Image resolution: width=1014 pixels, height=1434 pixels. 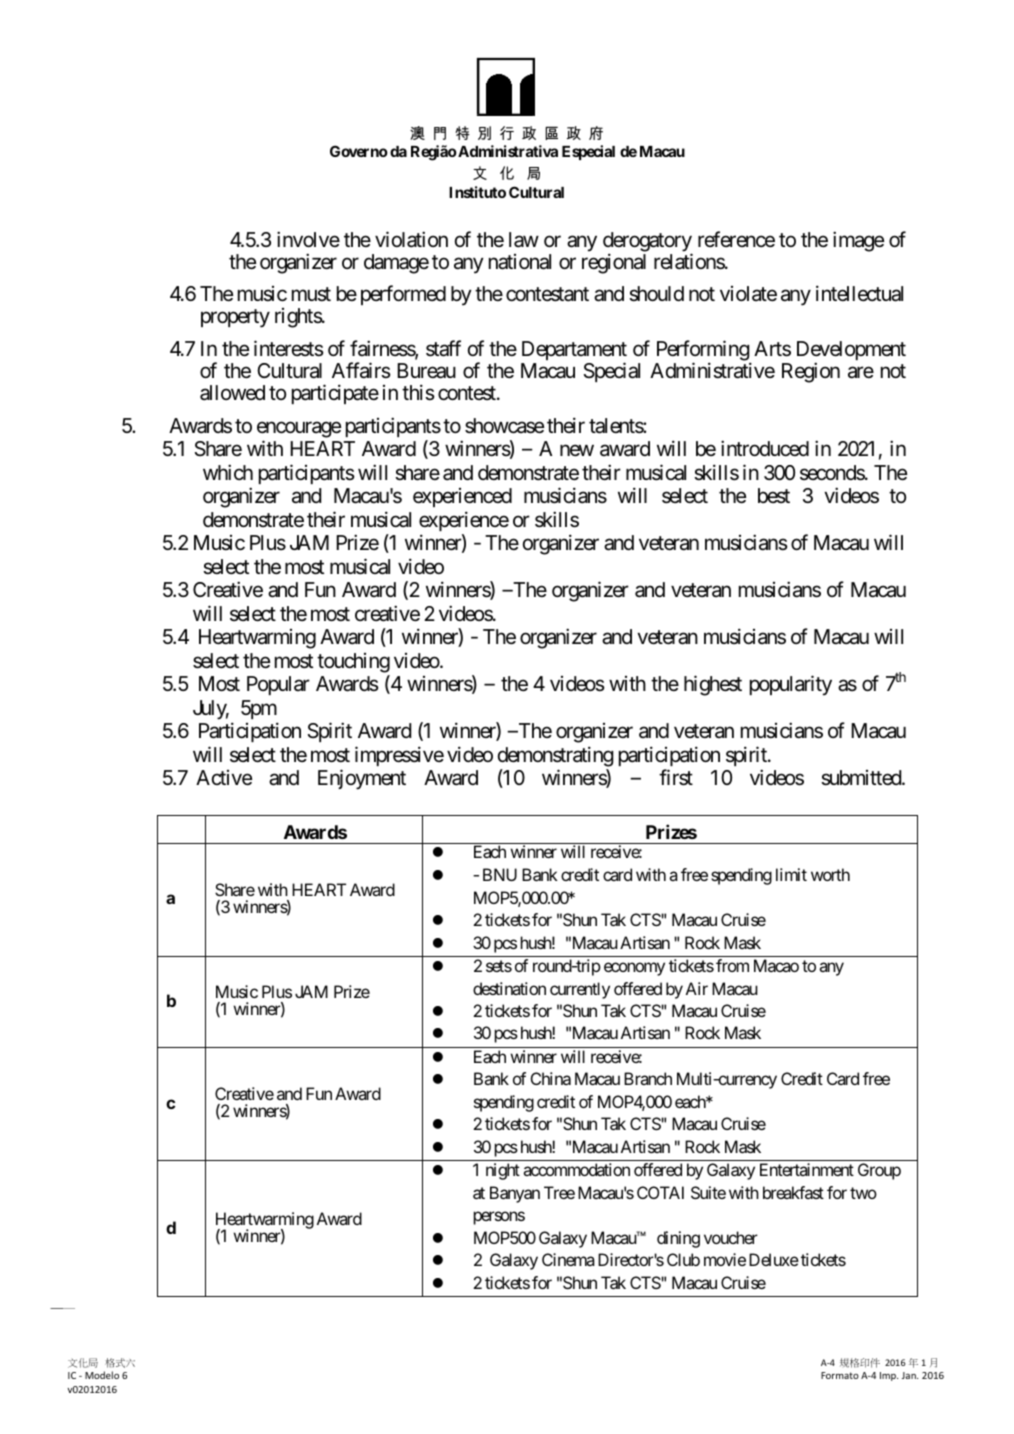 I want to click on law, so click(x=524, y=240).
